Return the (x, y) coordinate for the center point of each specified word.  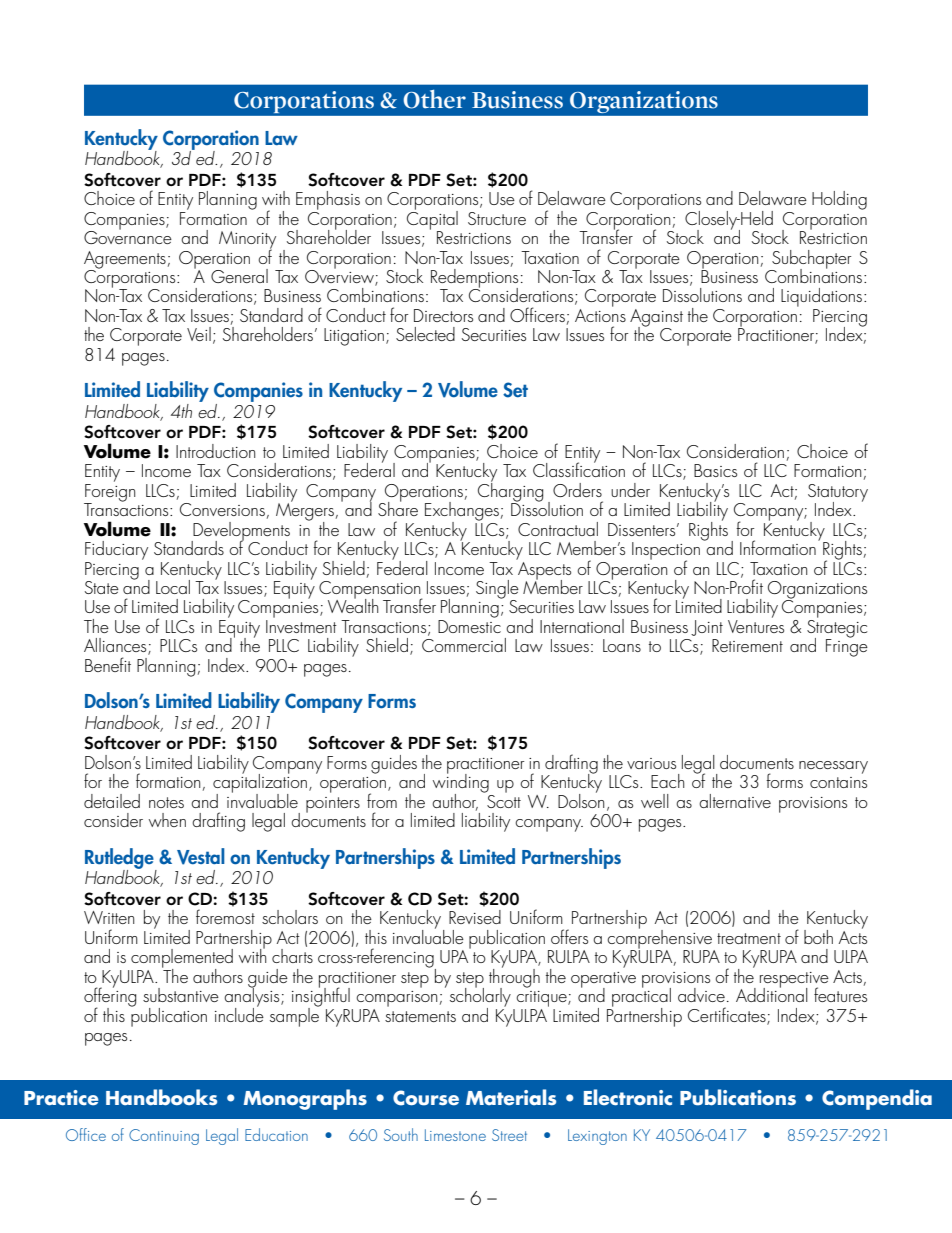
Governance (128, 236)
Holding (839, 200)
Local (173, 587)
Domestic (469, 626)
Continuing (164, 1137)
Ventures (756, 626)
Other (434, 99)
